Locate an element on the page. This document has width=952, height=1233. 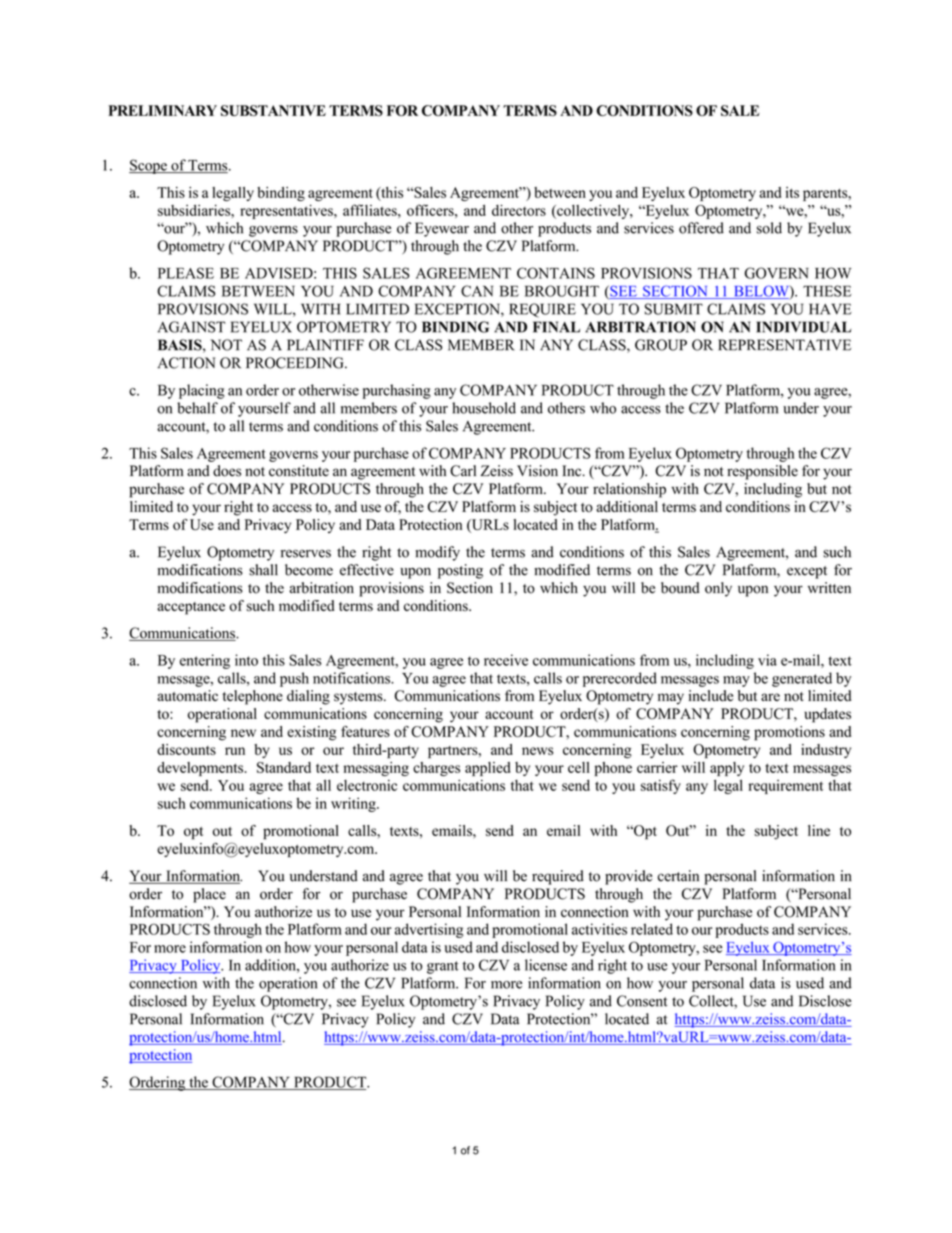
grant is located at coordinates (443, 967).
